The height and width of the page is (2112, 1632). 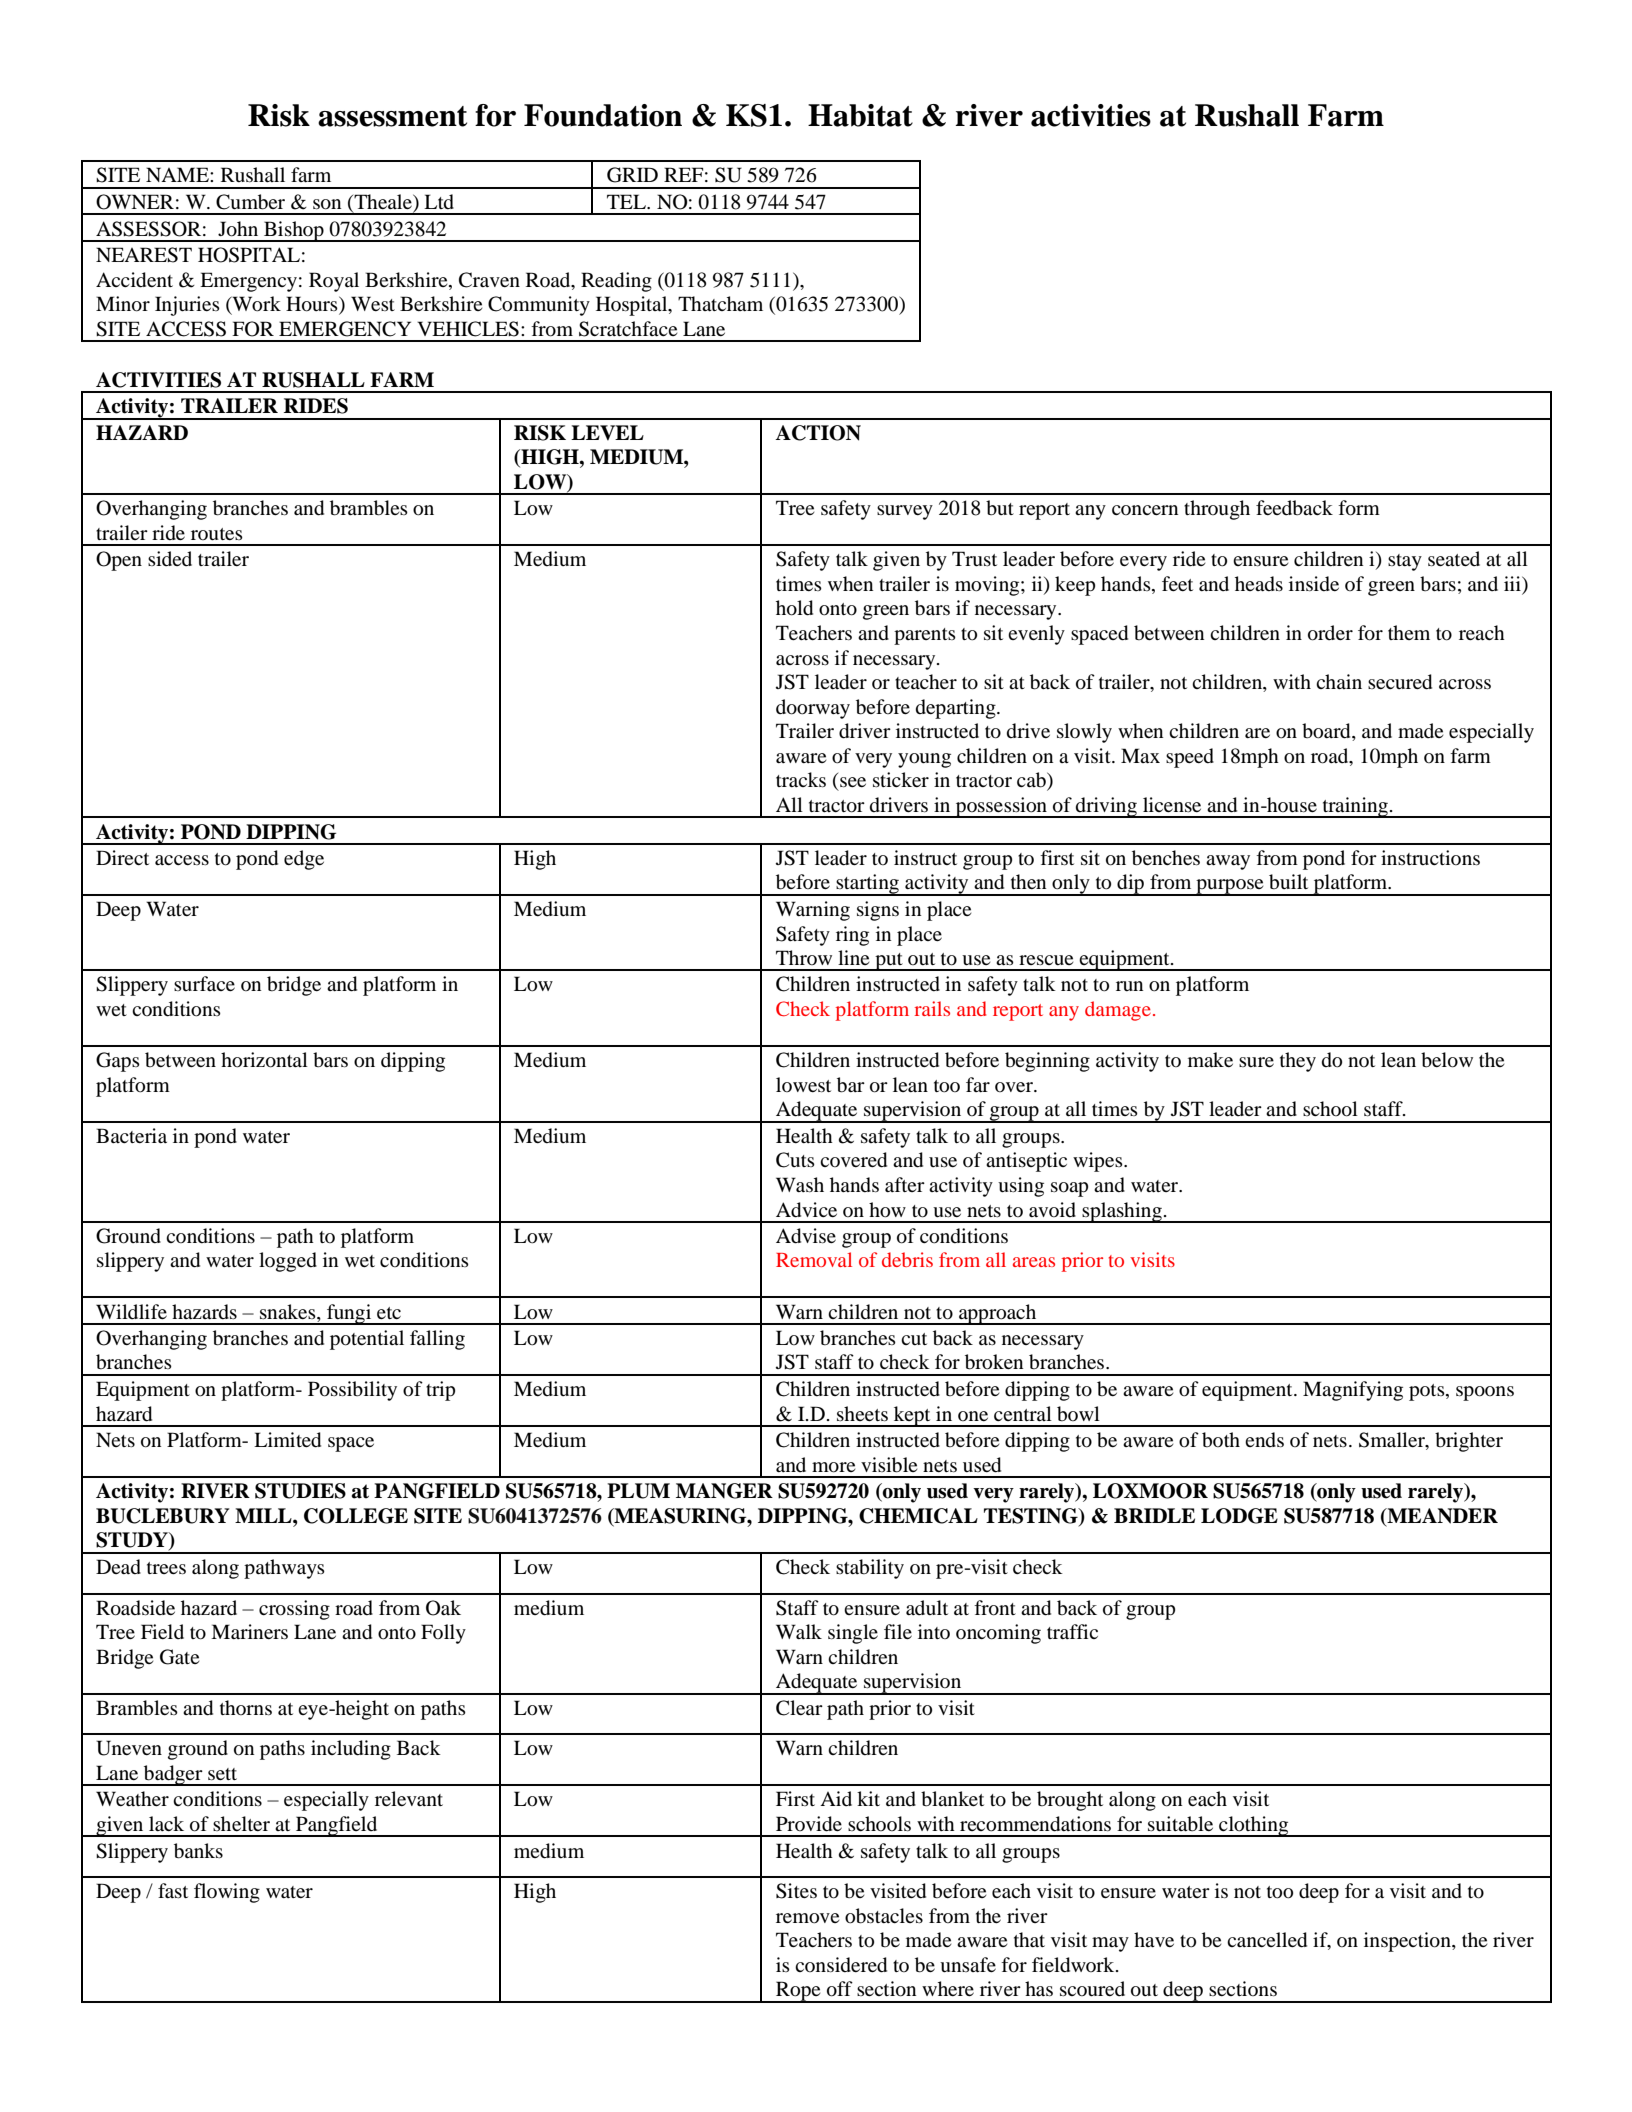 What do you see at coordinates (794, 608) in the page?
I see `hold` at bounding box center [794, 608].
